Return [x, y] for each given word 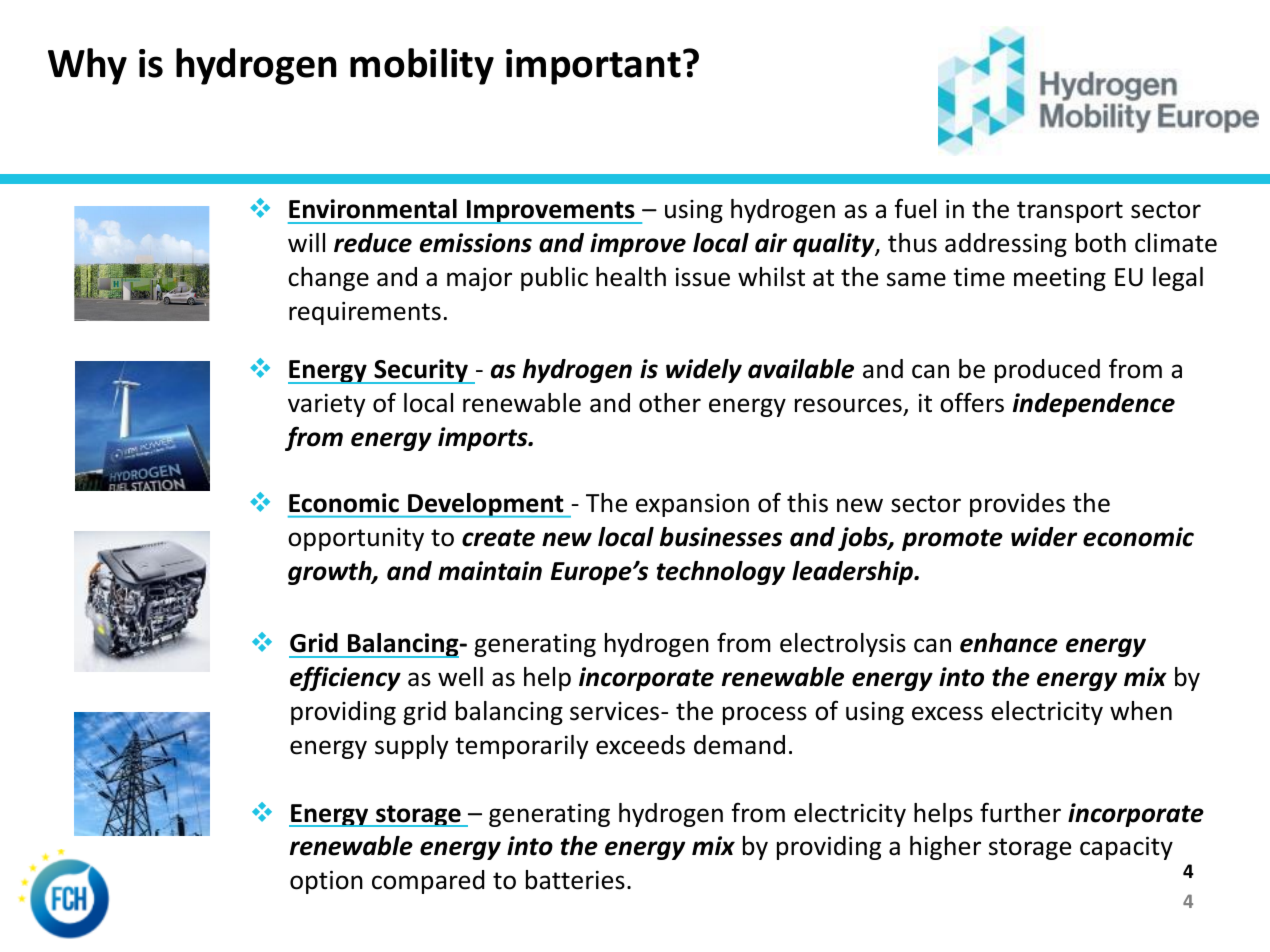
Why [87, 66]
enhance [1009, 643]
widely [704, 371]
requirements [365, 313]
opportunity [356, 539]
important [593, 67]
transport [1070, 212]
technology [721, 573]
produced [1047, 371]
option [326, 882]
